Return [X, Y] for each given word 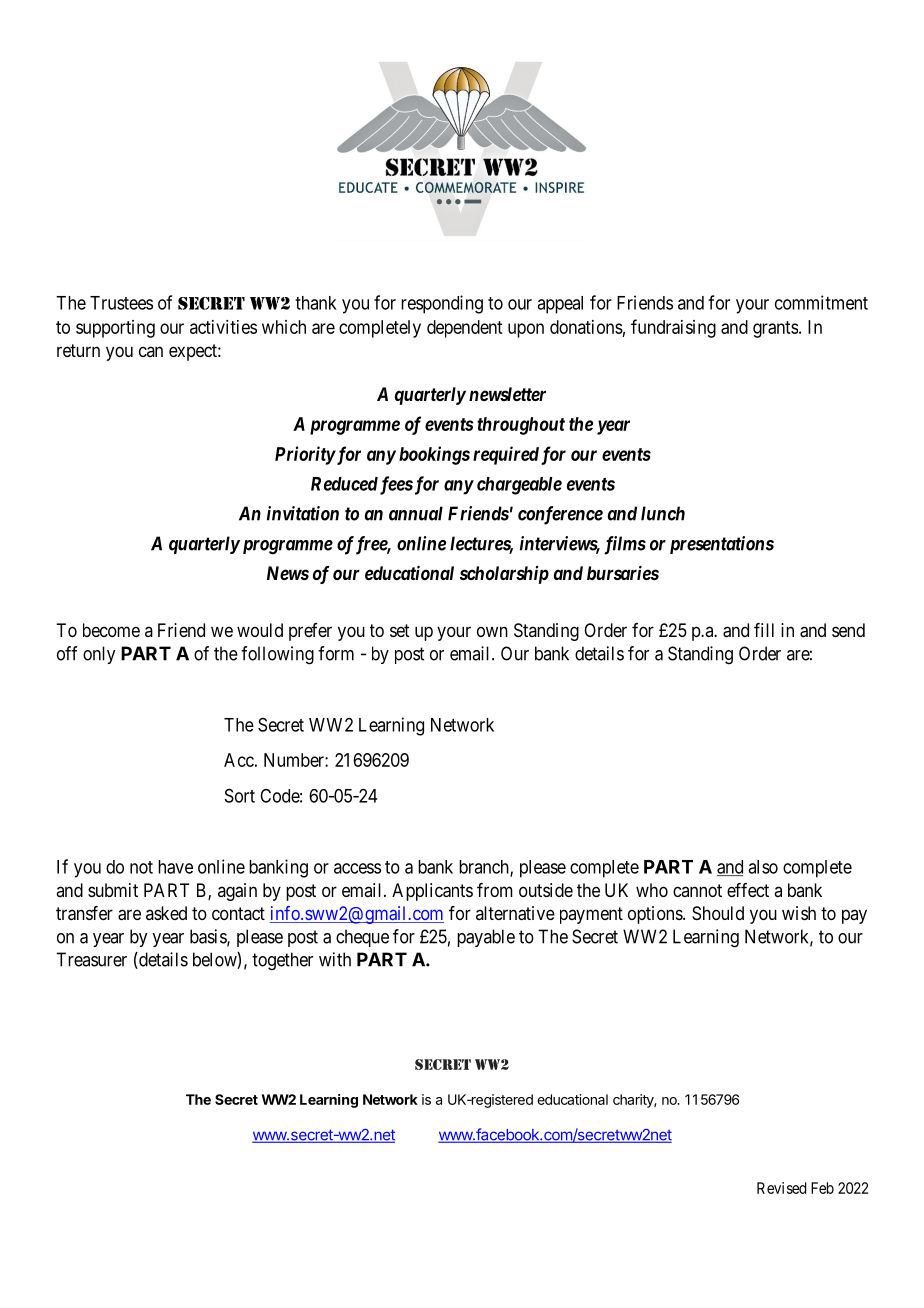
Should [718, 913]
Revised [781, 1188]
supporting [115, 329]
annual [416, 513]
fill [764, 630]
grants [775, 329]
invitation [303, 513]
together [282, 961]
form [336, 653]
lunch [663, 513]
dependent [464, 329]
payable [486, 938]
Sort [240, 796]
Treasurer [91, 959]
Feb [822, 1188]
